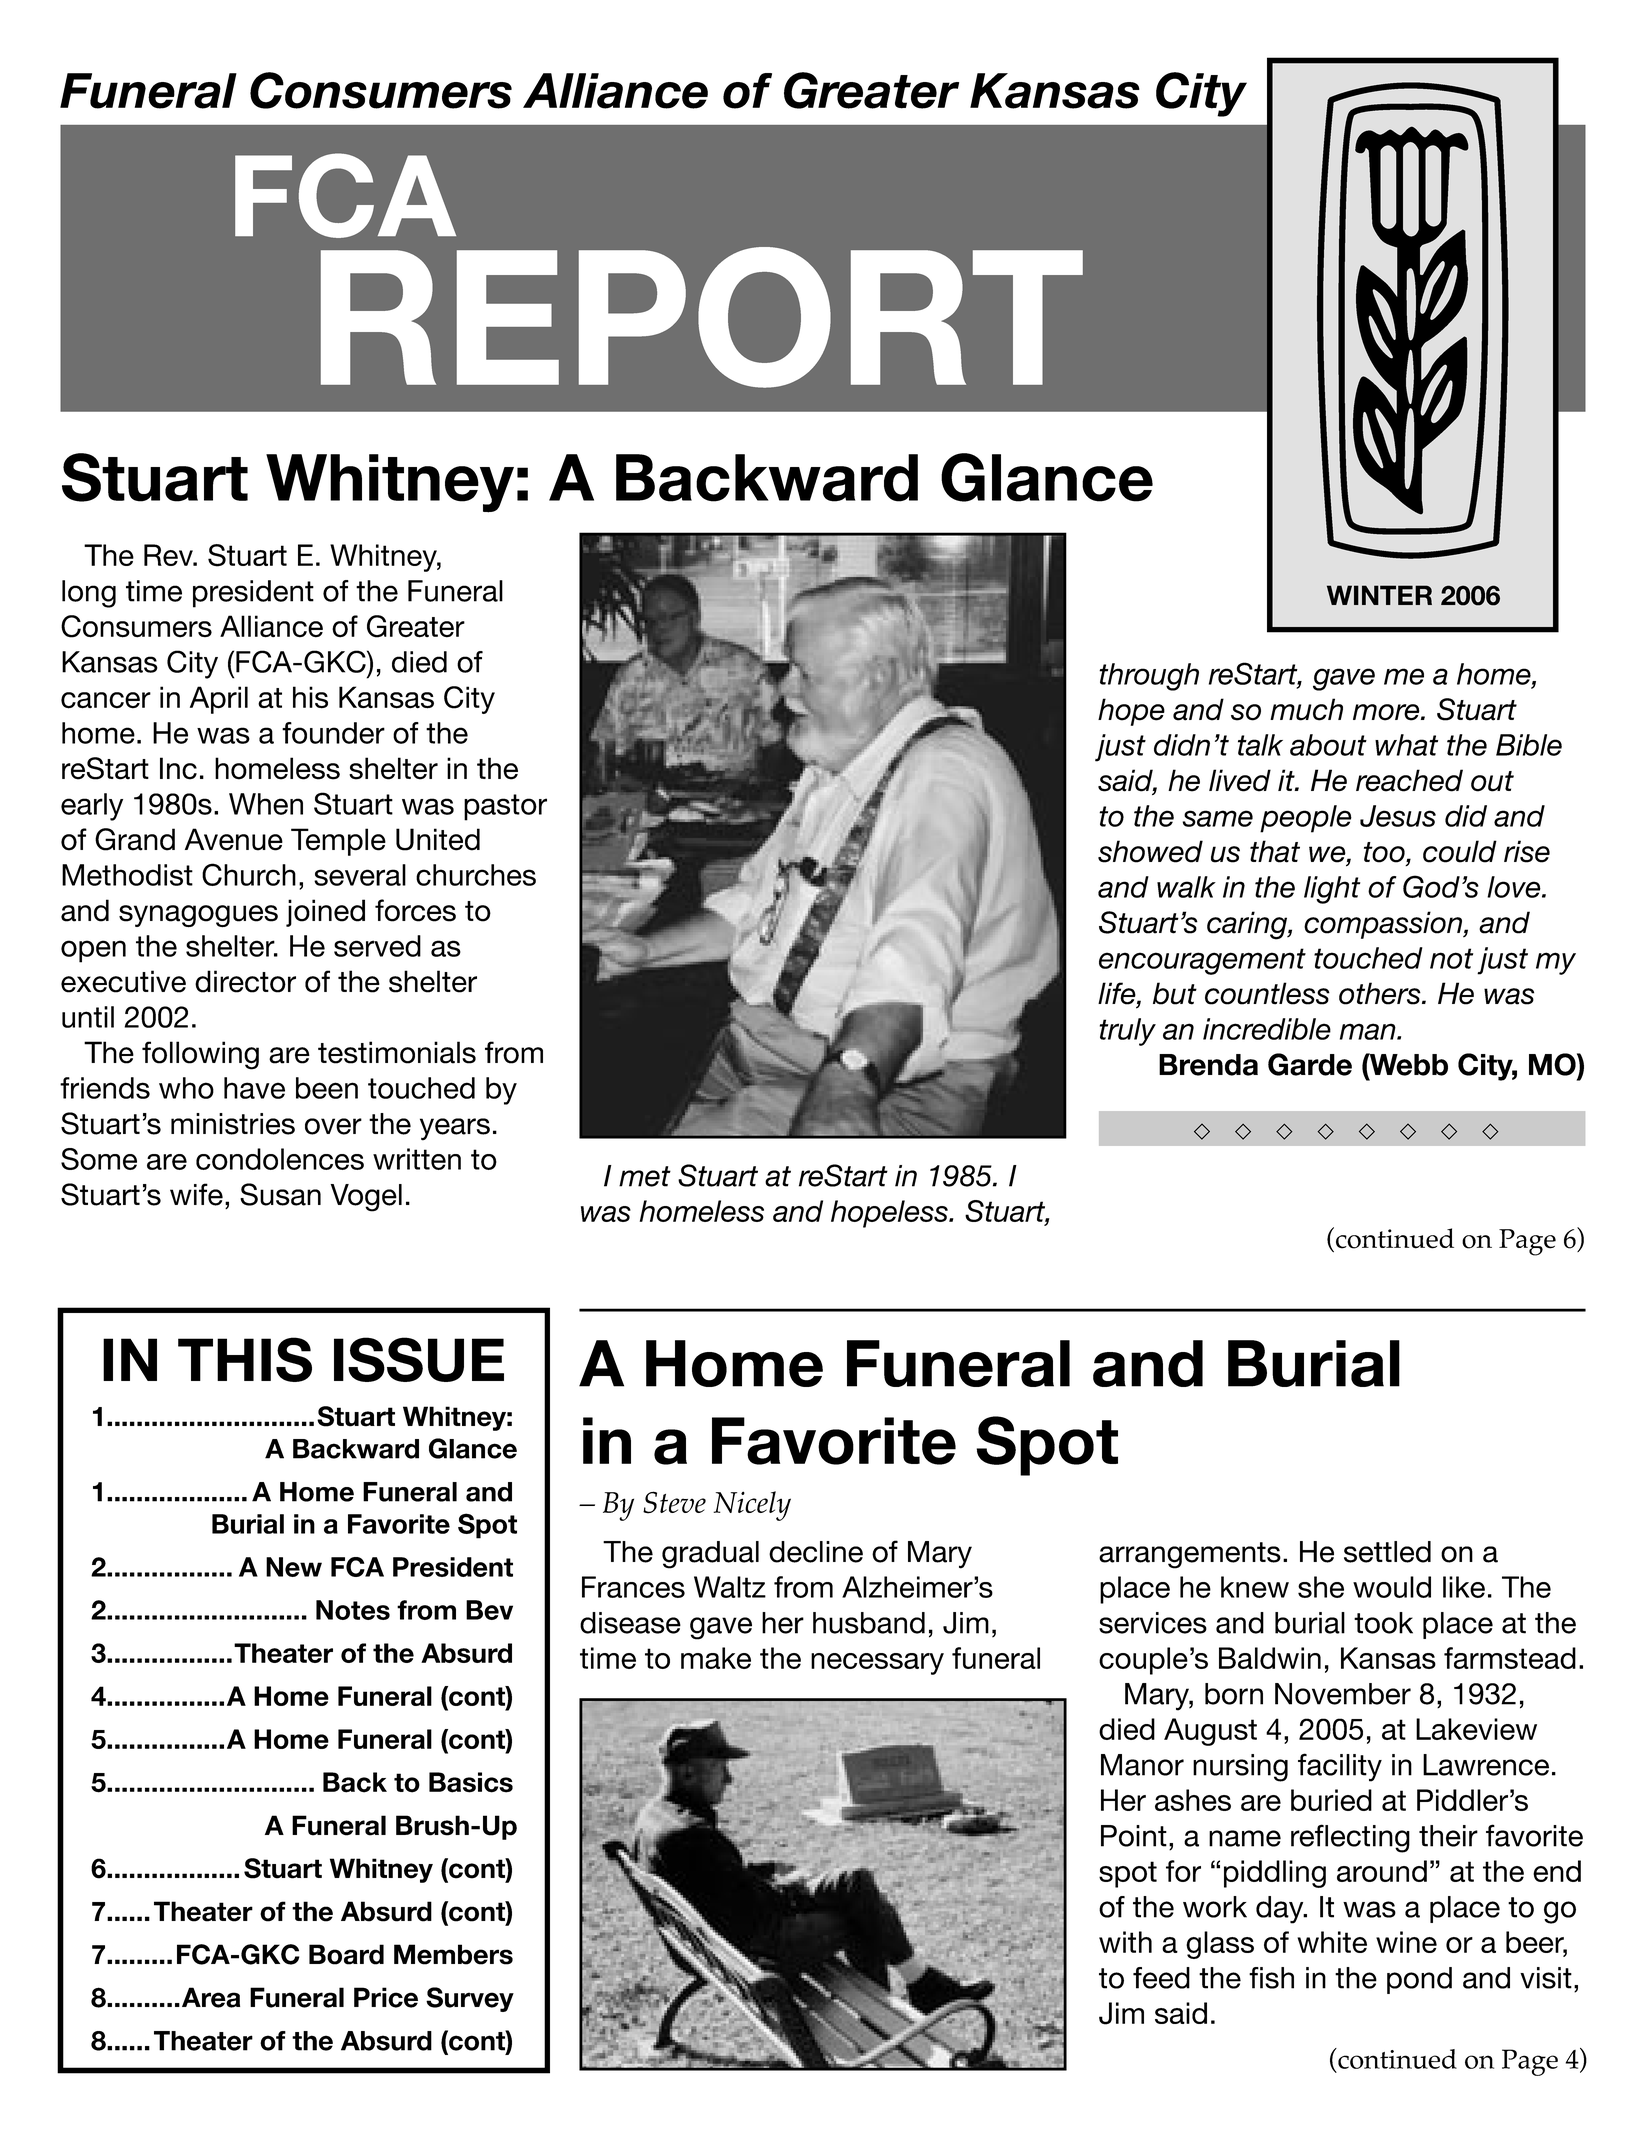  I want to click on Board, so click(346, 1954).
